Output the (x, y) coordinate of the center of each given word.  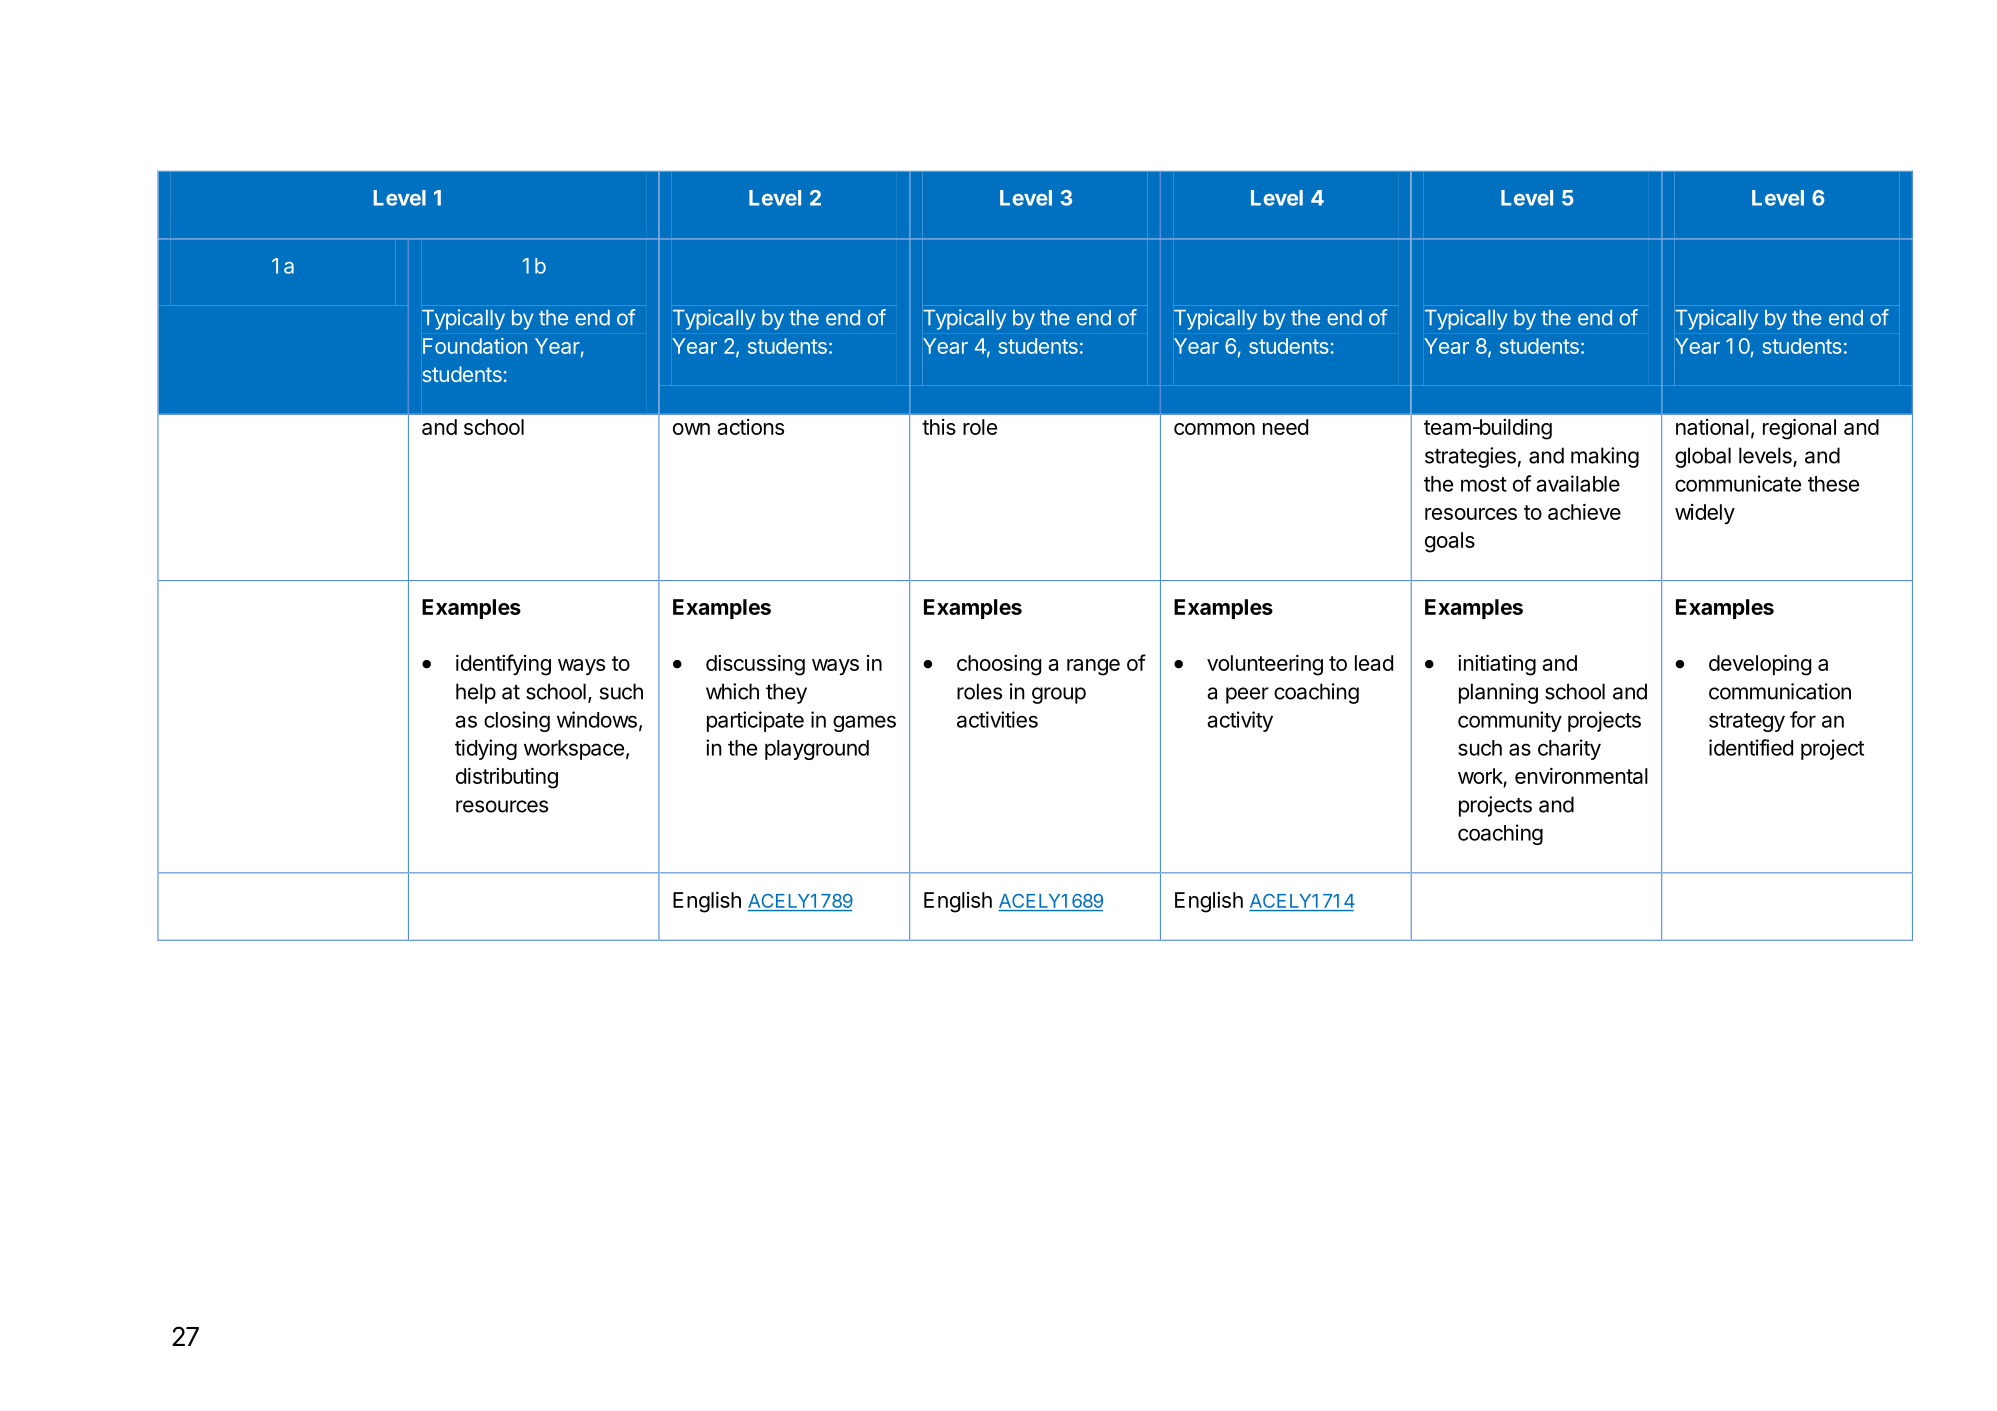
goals (1450, 542)
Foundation (475, 346)
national (1712, 427)
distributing (507, 778)
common (1214, 429)
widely (1705, 514)
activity (1240, 721)
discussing (755, 665)
